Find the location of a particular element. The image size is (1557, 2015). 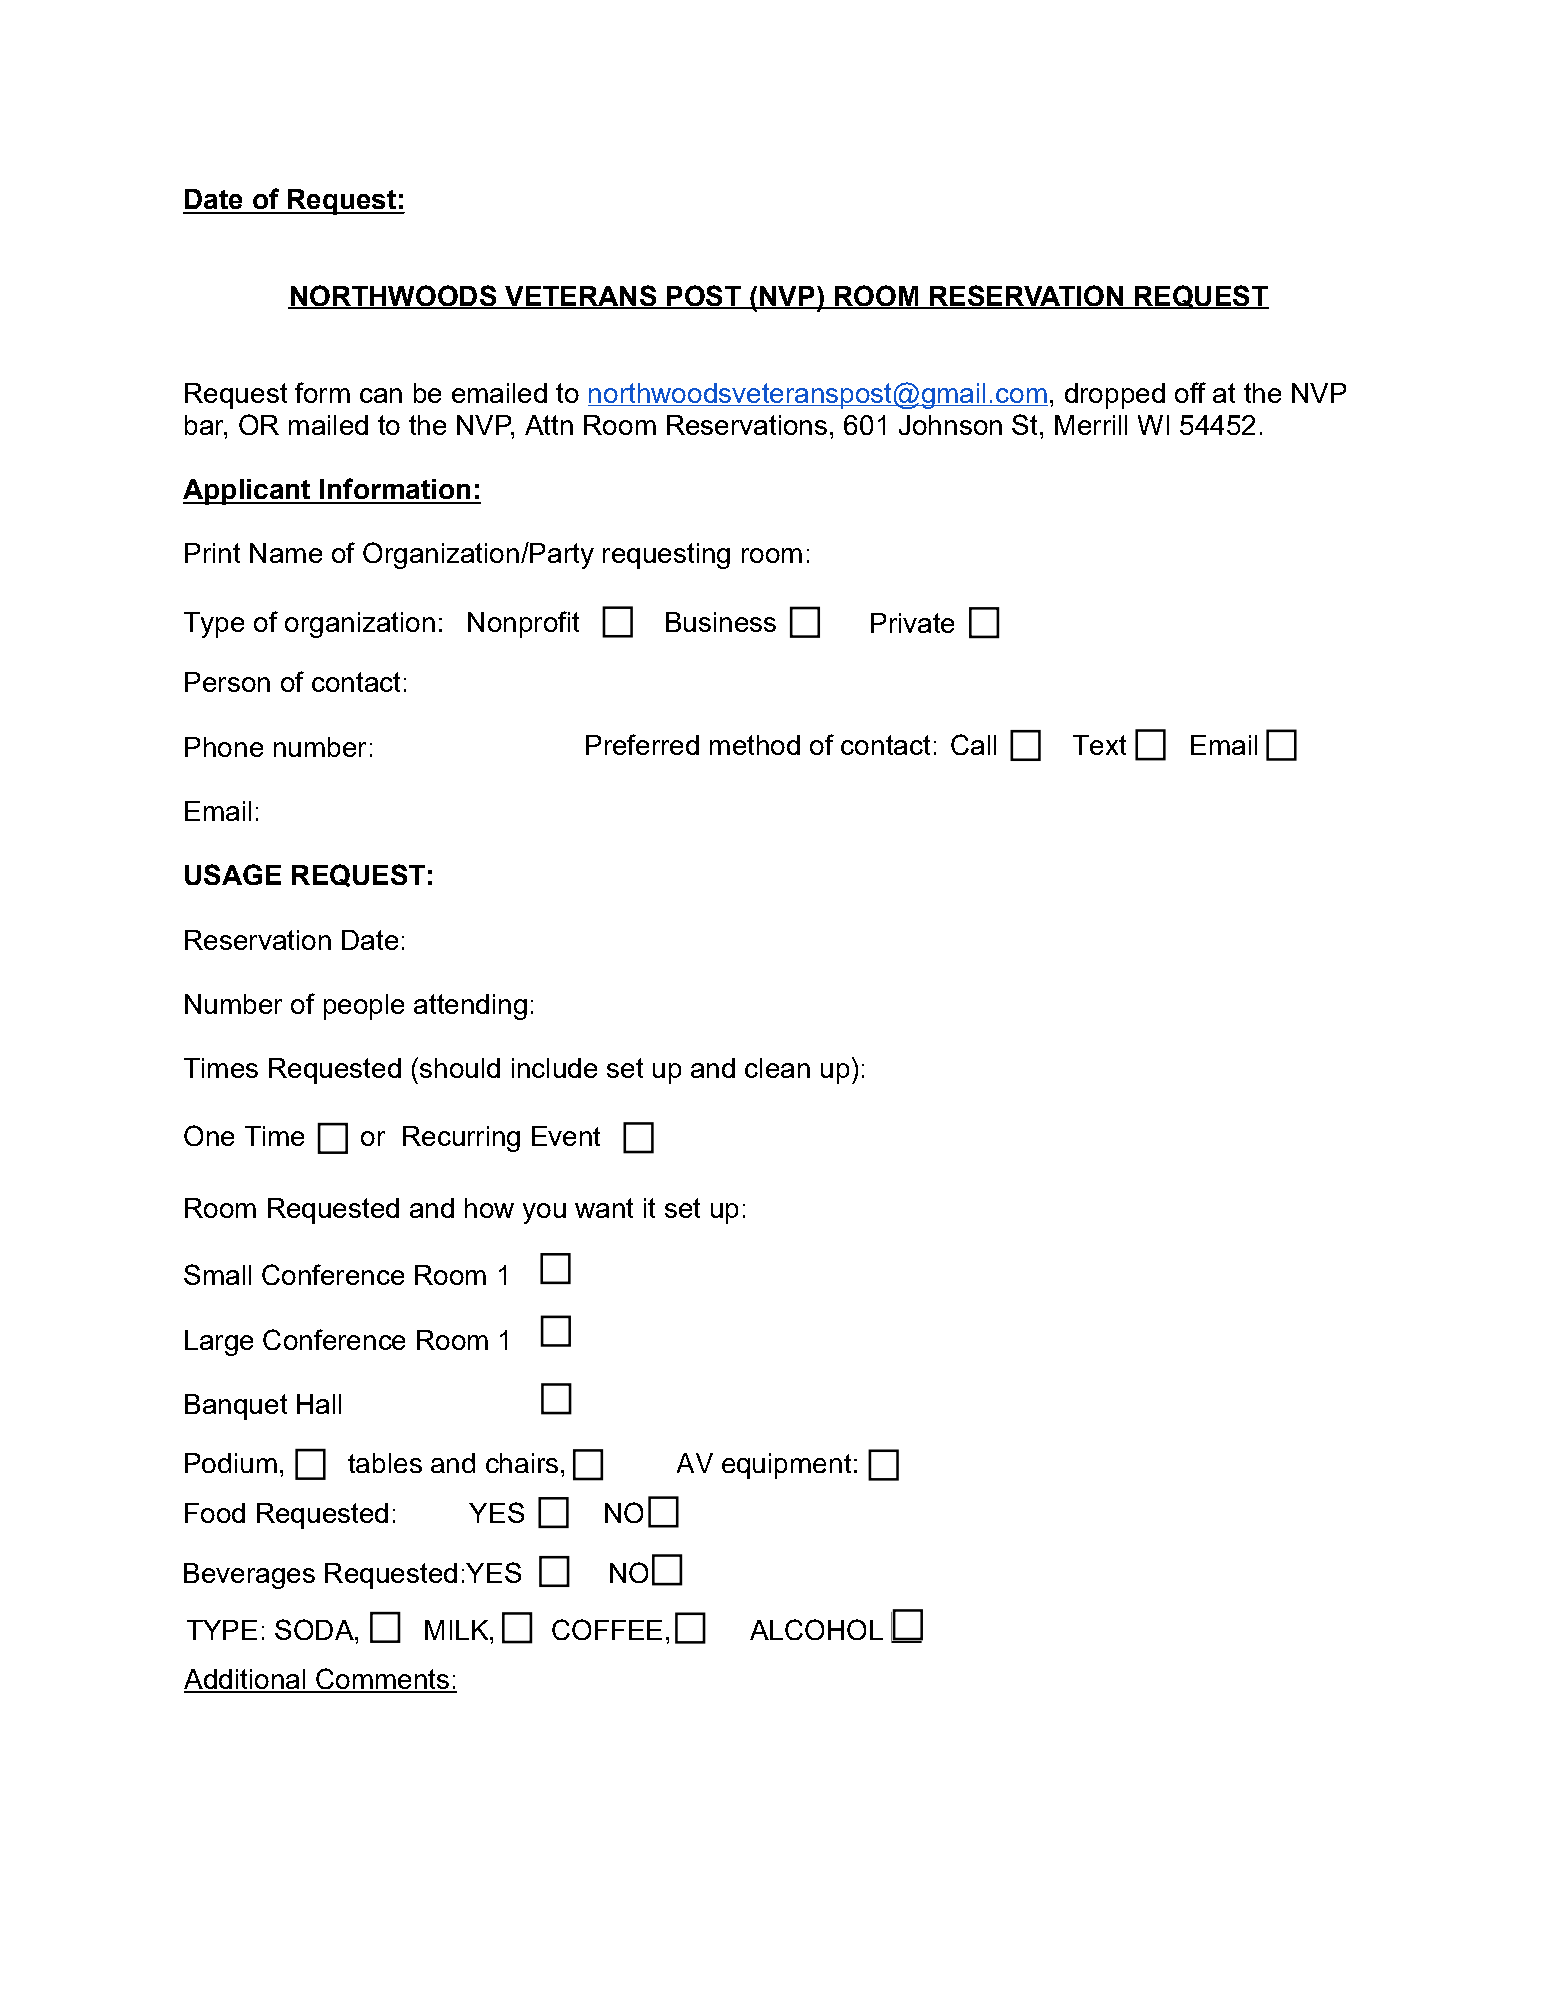

Applicant is located at coordinates (248, 492).
